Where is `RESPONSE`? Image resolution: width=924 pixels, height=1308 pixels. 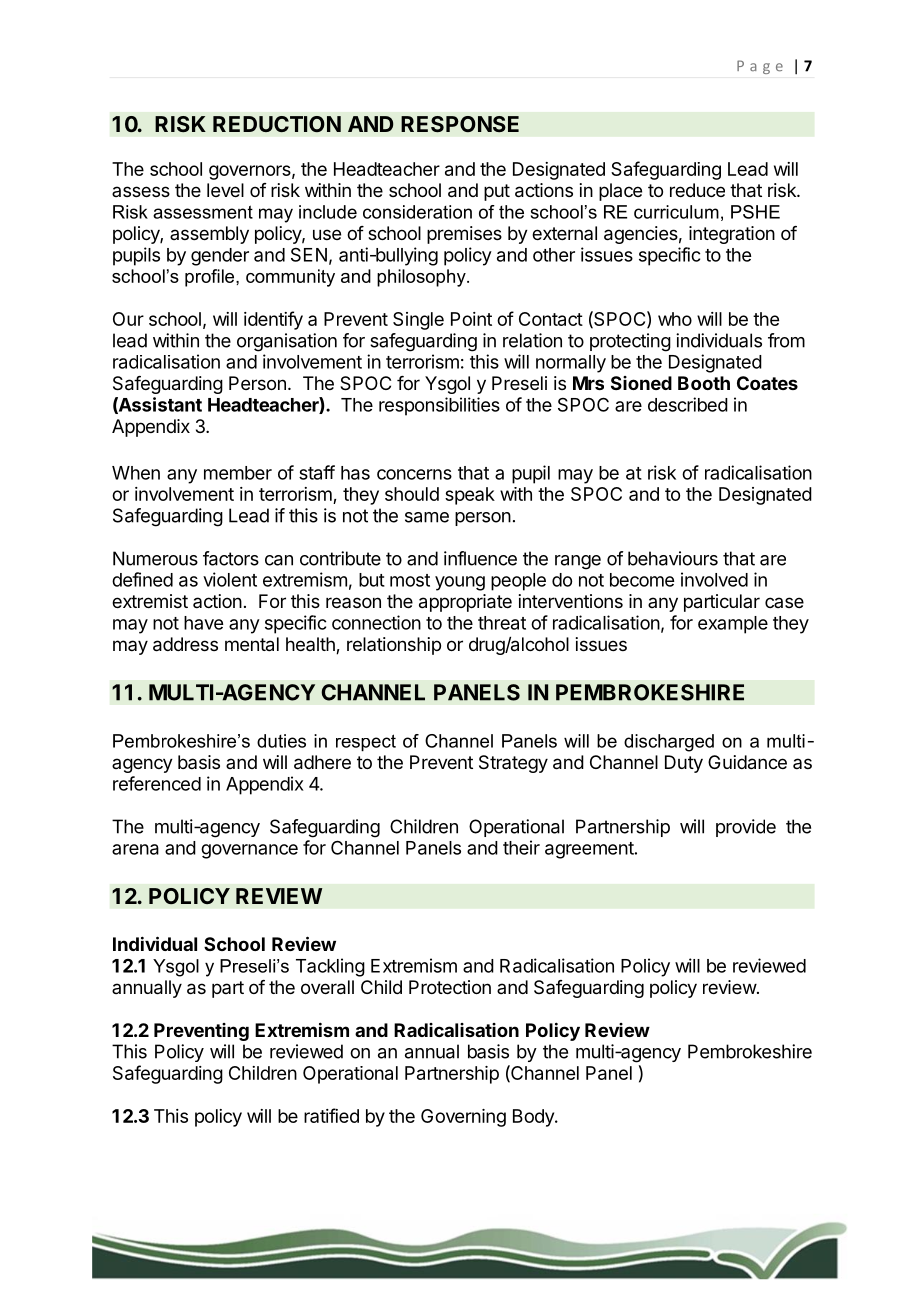 RESPONSE is located at coordinates (460, 124).
